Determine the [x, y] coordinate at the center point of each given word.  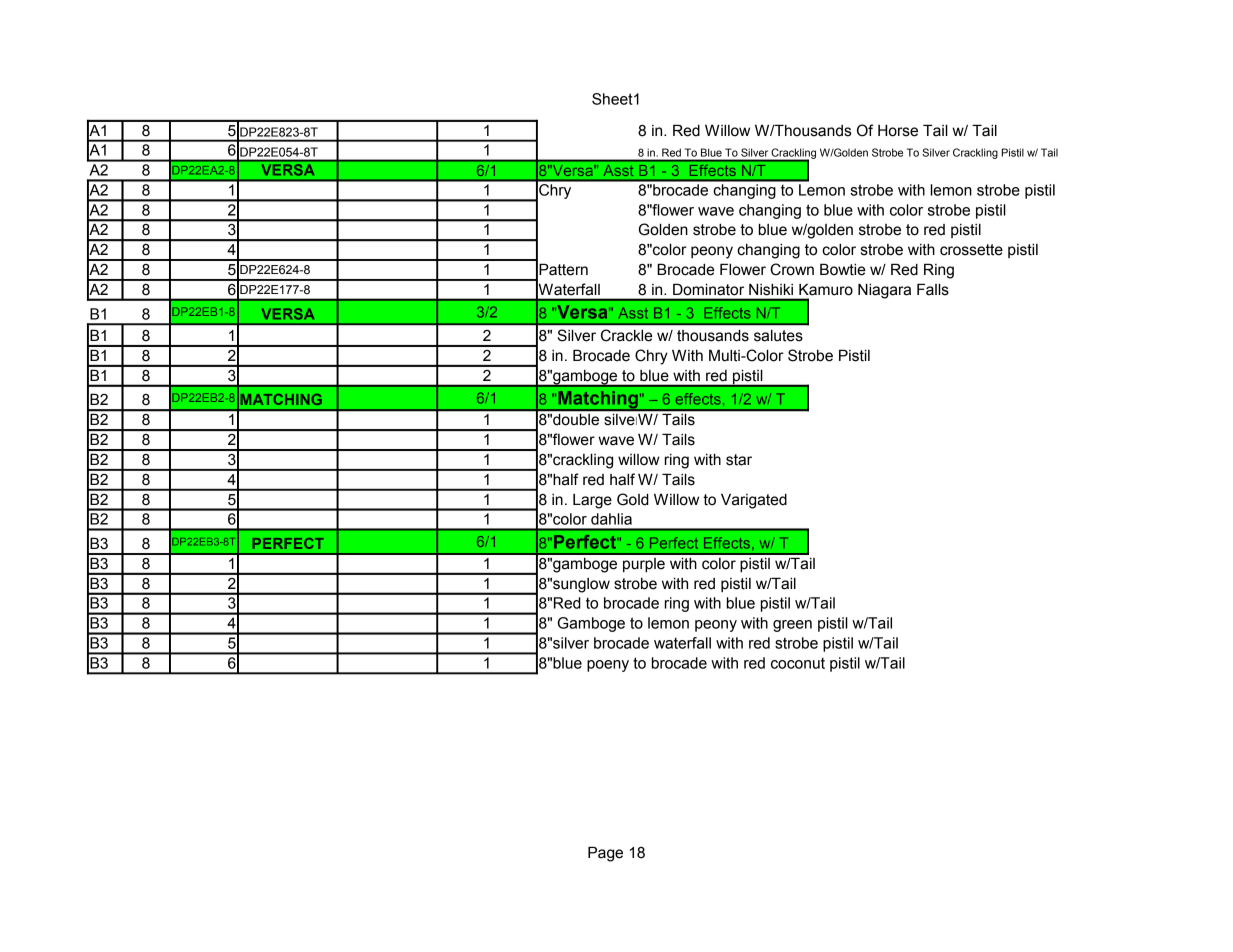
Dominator [708, 289]
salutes [778, 336]
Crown [792, 269]
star [739, 460]
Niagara [884, 291]
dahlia [611, 519]
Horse [898, 130]
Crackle [627, 335]
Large [592, 501]
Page [605, 854]
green [792, 626]
